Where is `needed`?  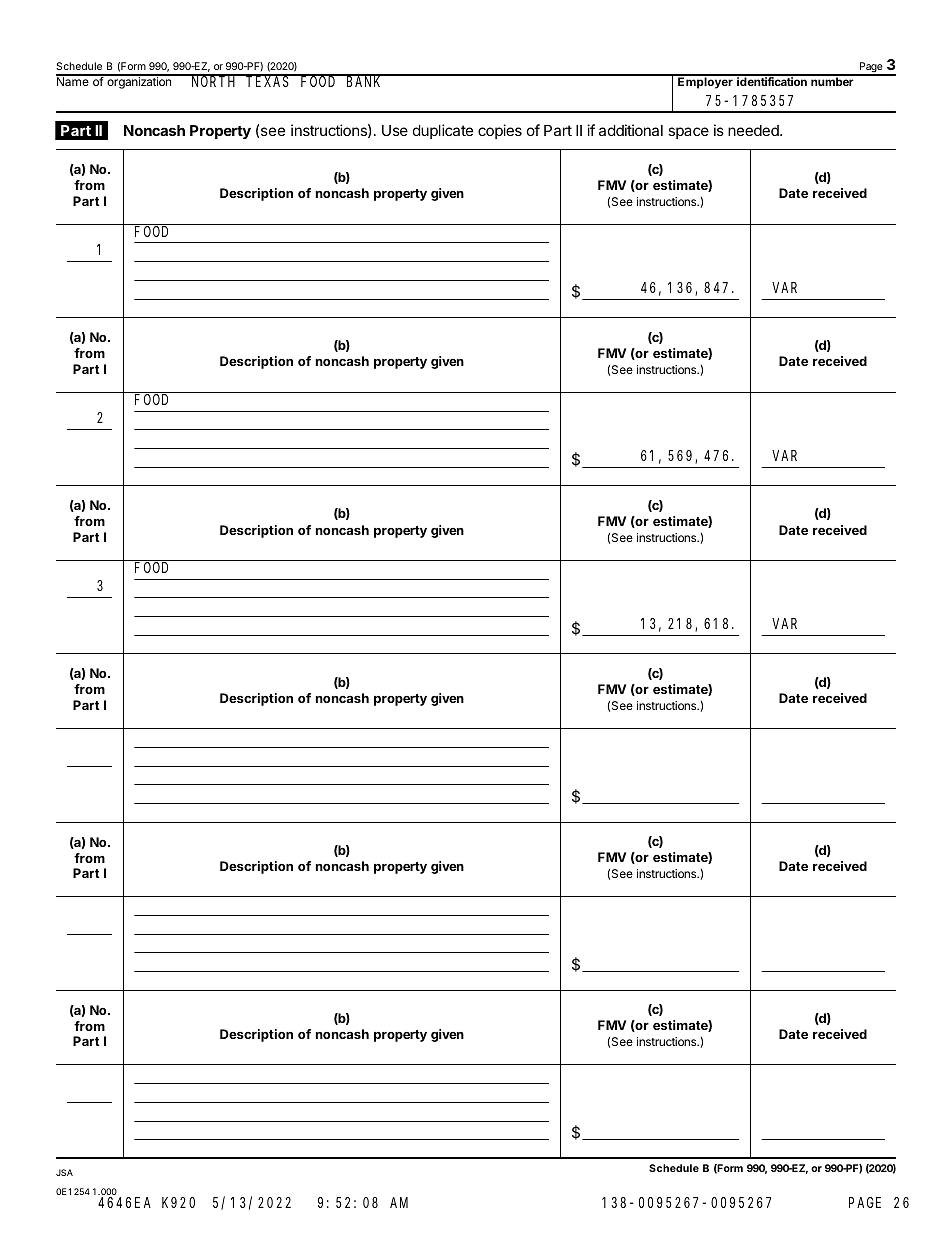 needed is located at coordinates (754, 130).
